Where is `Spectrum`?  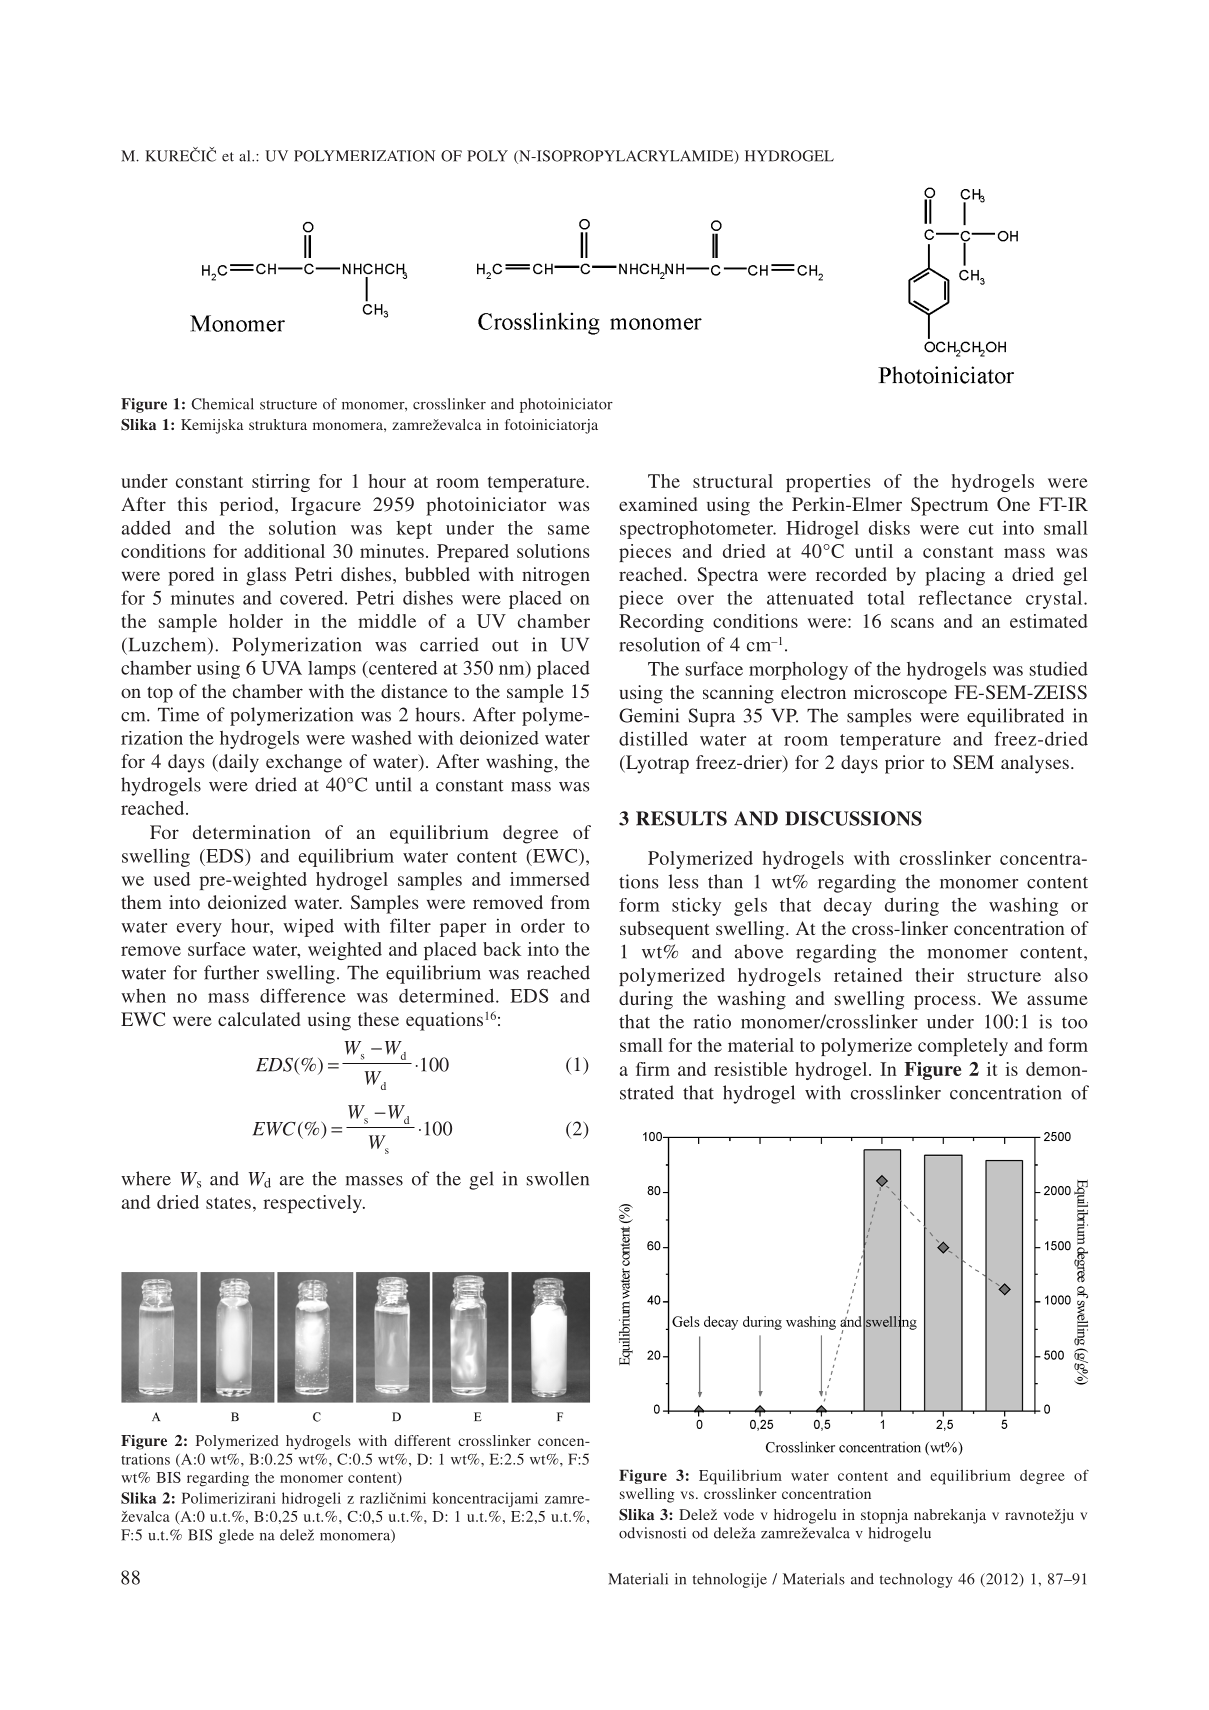 Spectrum is located at coordinates (949, 506).
